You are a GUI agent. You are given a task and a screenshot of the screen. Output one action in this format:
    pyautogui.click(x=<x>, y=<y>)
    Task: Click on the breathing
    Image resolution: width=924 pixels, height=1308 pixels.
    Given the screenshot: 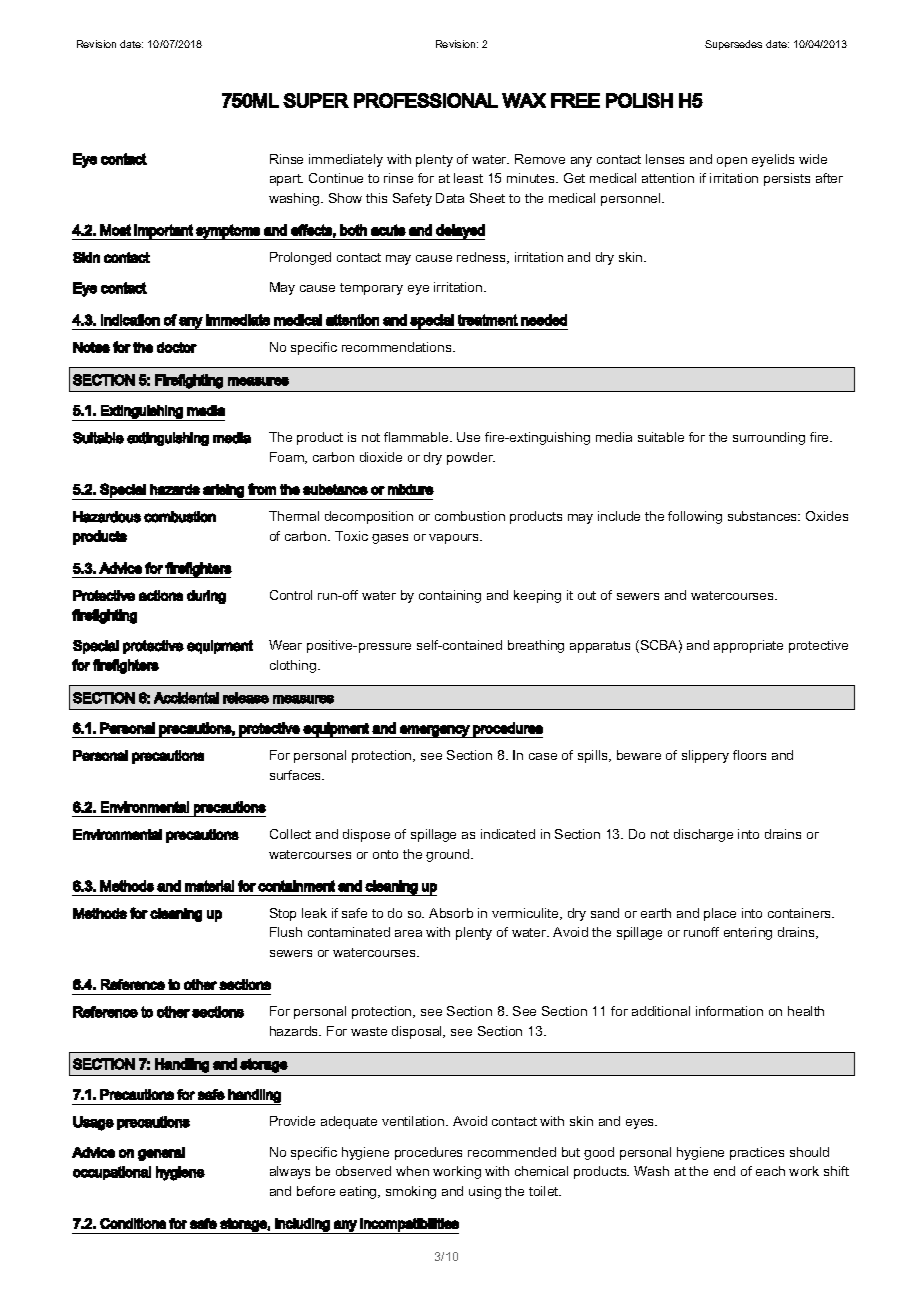 What is the action you would take?
    pyautogui.click(x=536, y=646)
